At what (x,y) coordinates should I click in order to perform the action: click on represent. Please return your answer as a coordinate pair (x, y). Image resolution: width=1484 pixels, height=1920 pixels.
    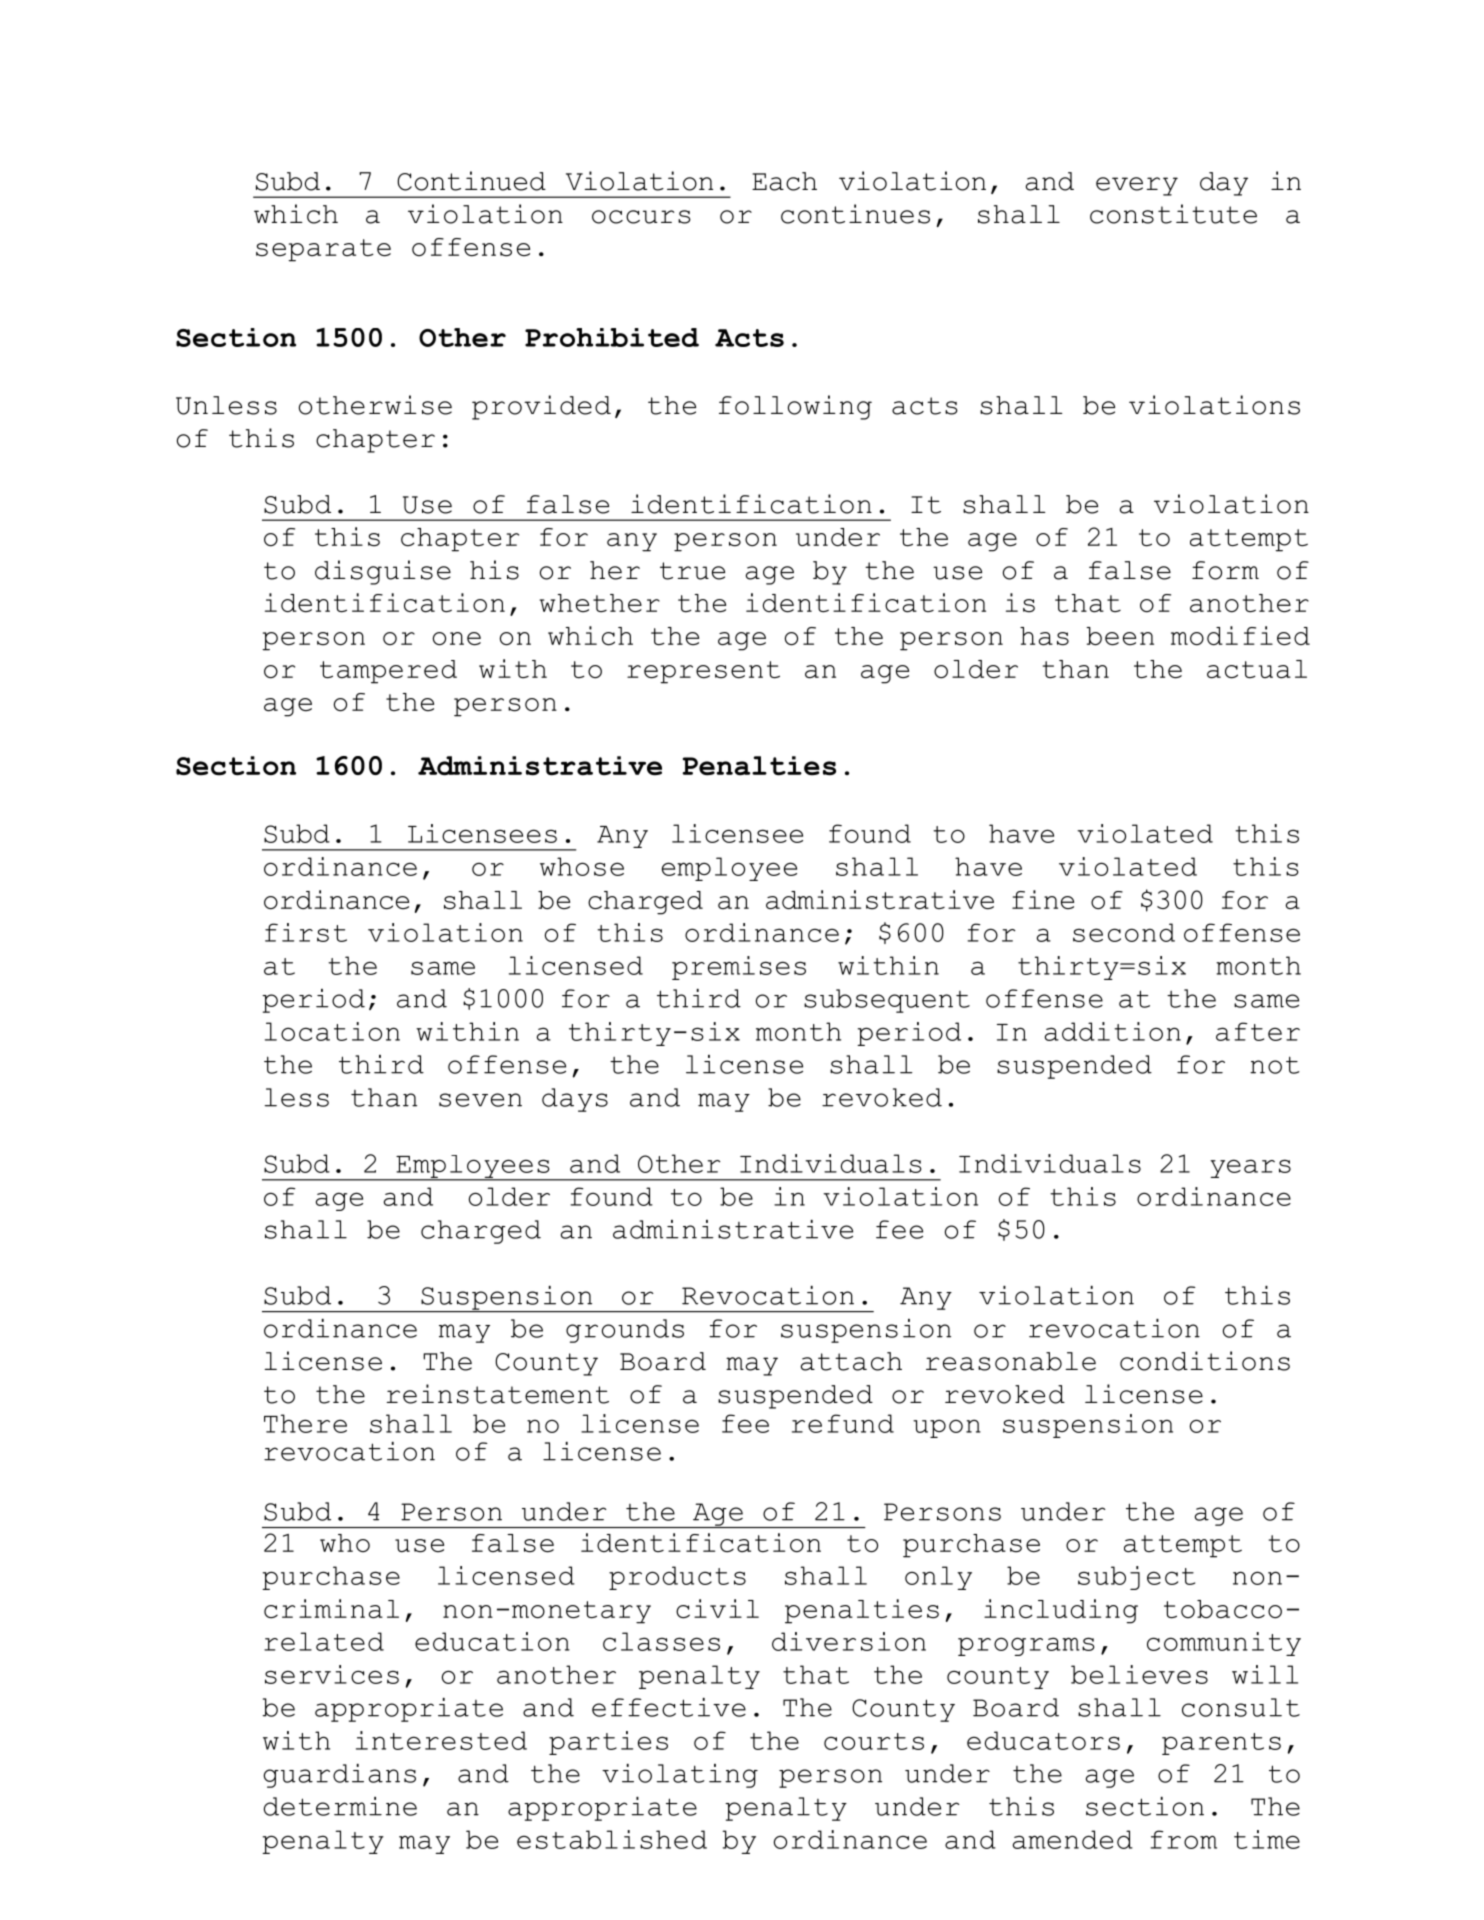
    Looking at the image, I should click on (703, 672).
